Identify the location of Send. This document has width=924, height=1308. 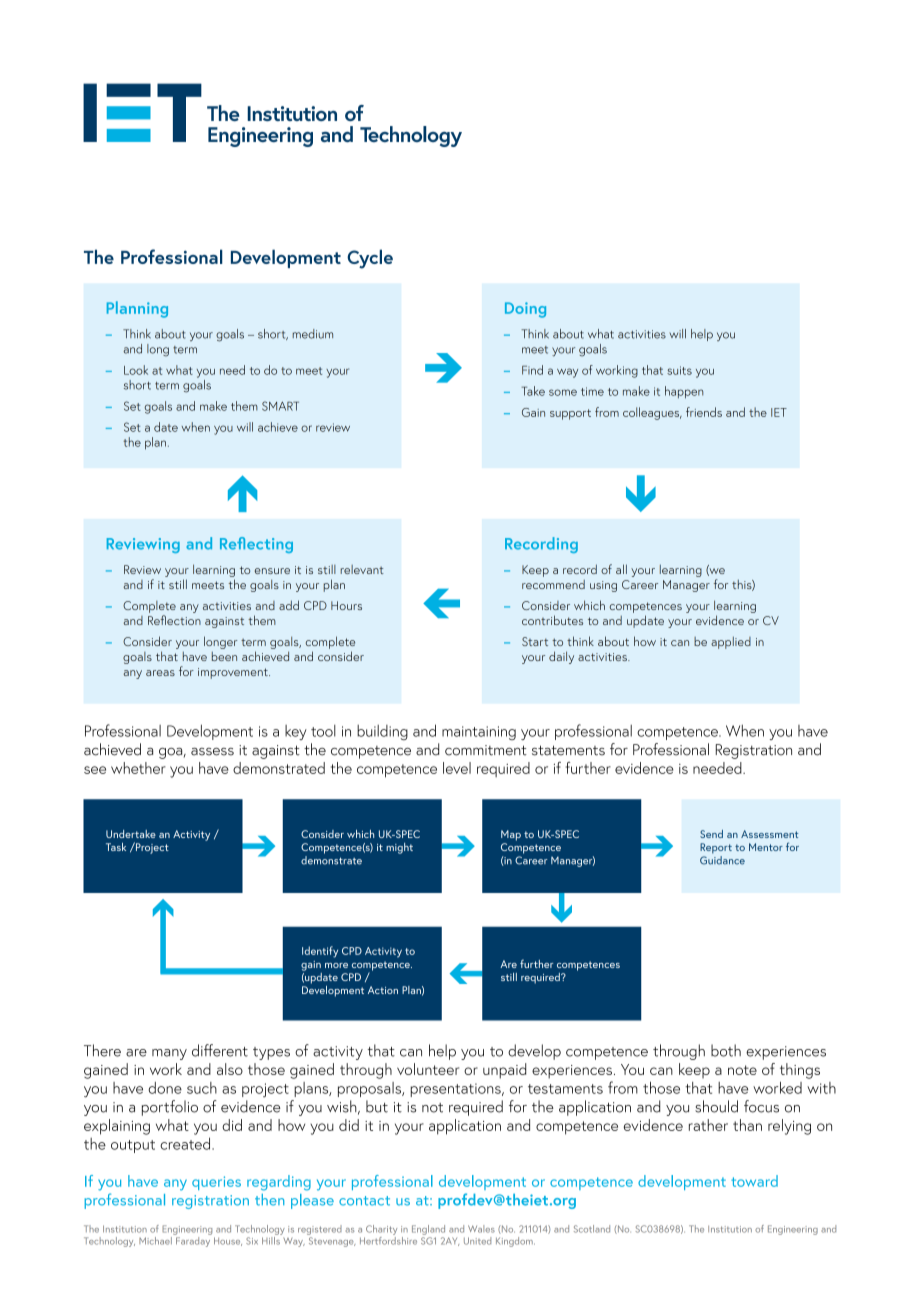
(711, 834).
